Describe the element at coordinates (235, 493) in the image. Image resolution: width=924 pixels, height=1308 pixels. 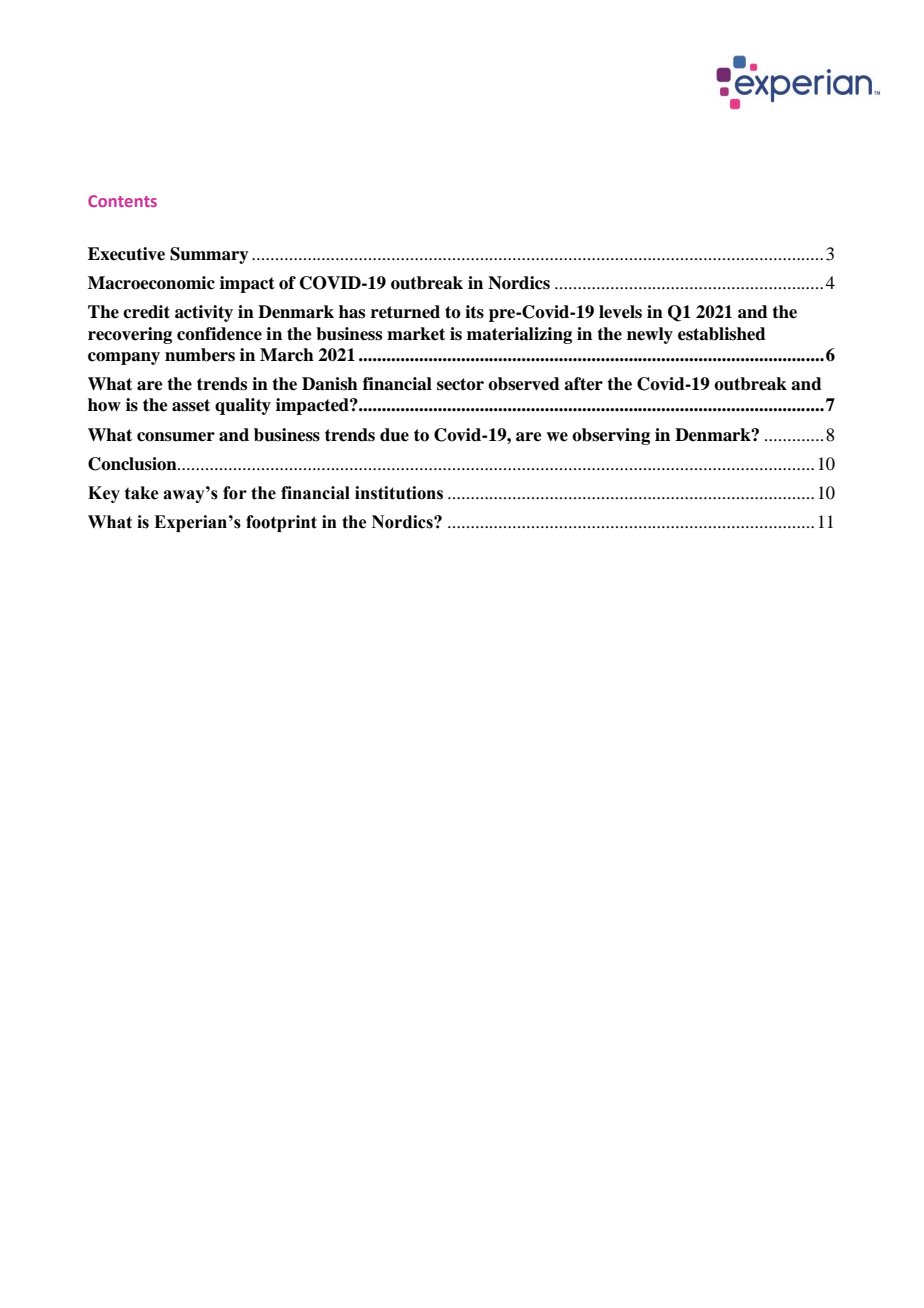
I see `for` at that location.
